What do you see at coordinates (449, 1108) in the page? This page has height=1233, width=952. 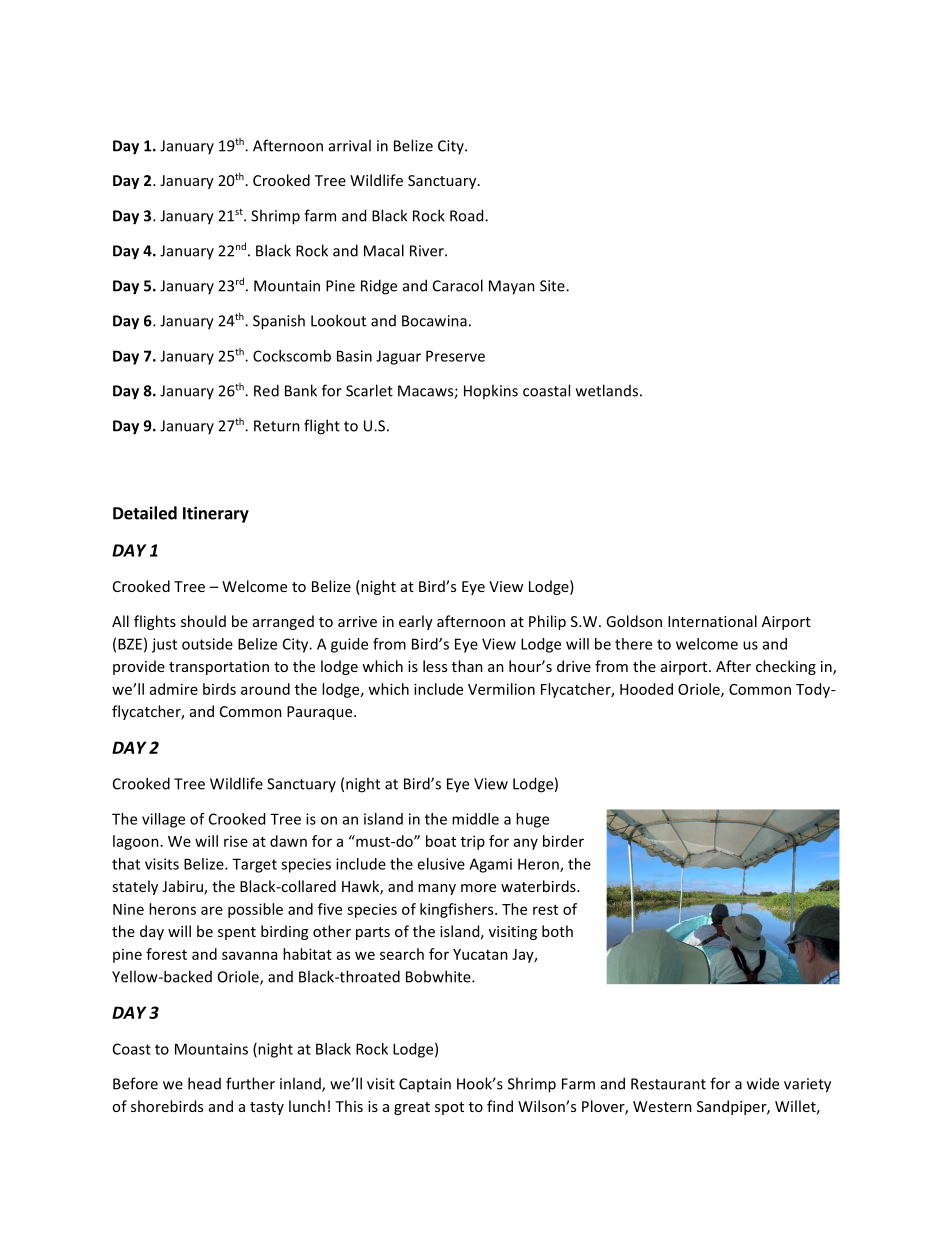 I see `spot` at bounding box center [449, 1108].
